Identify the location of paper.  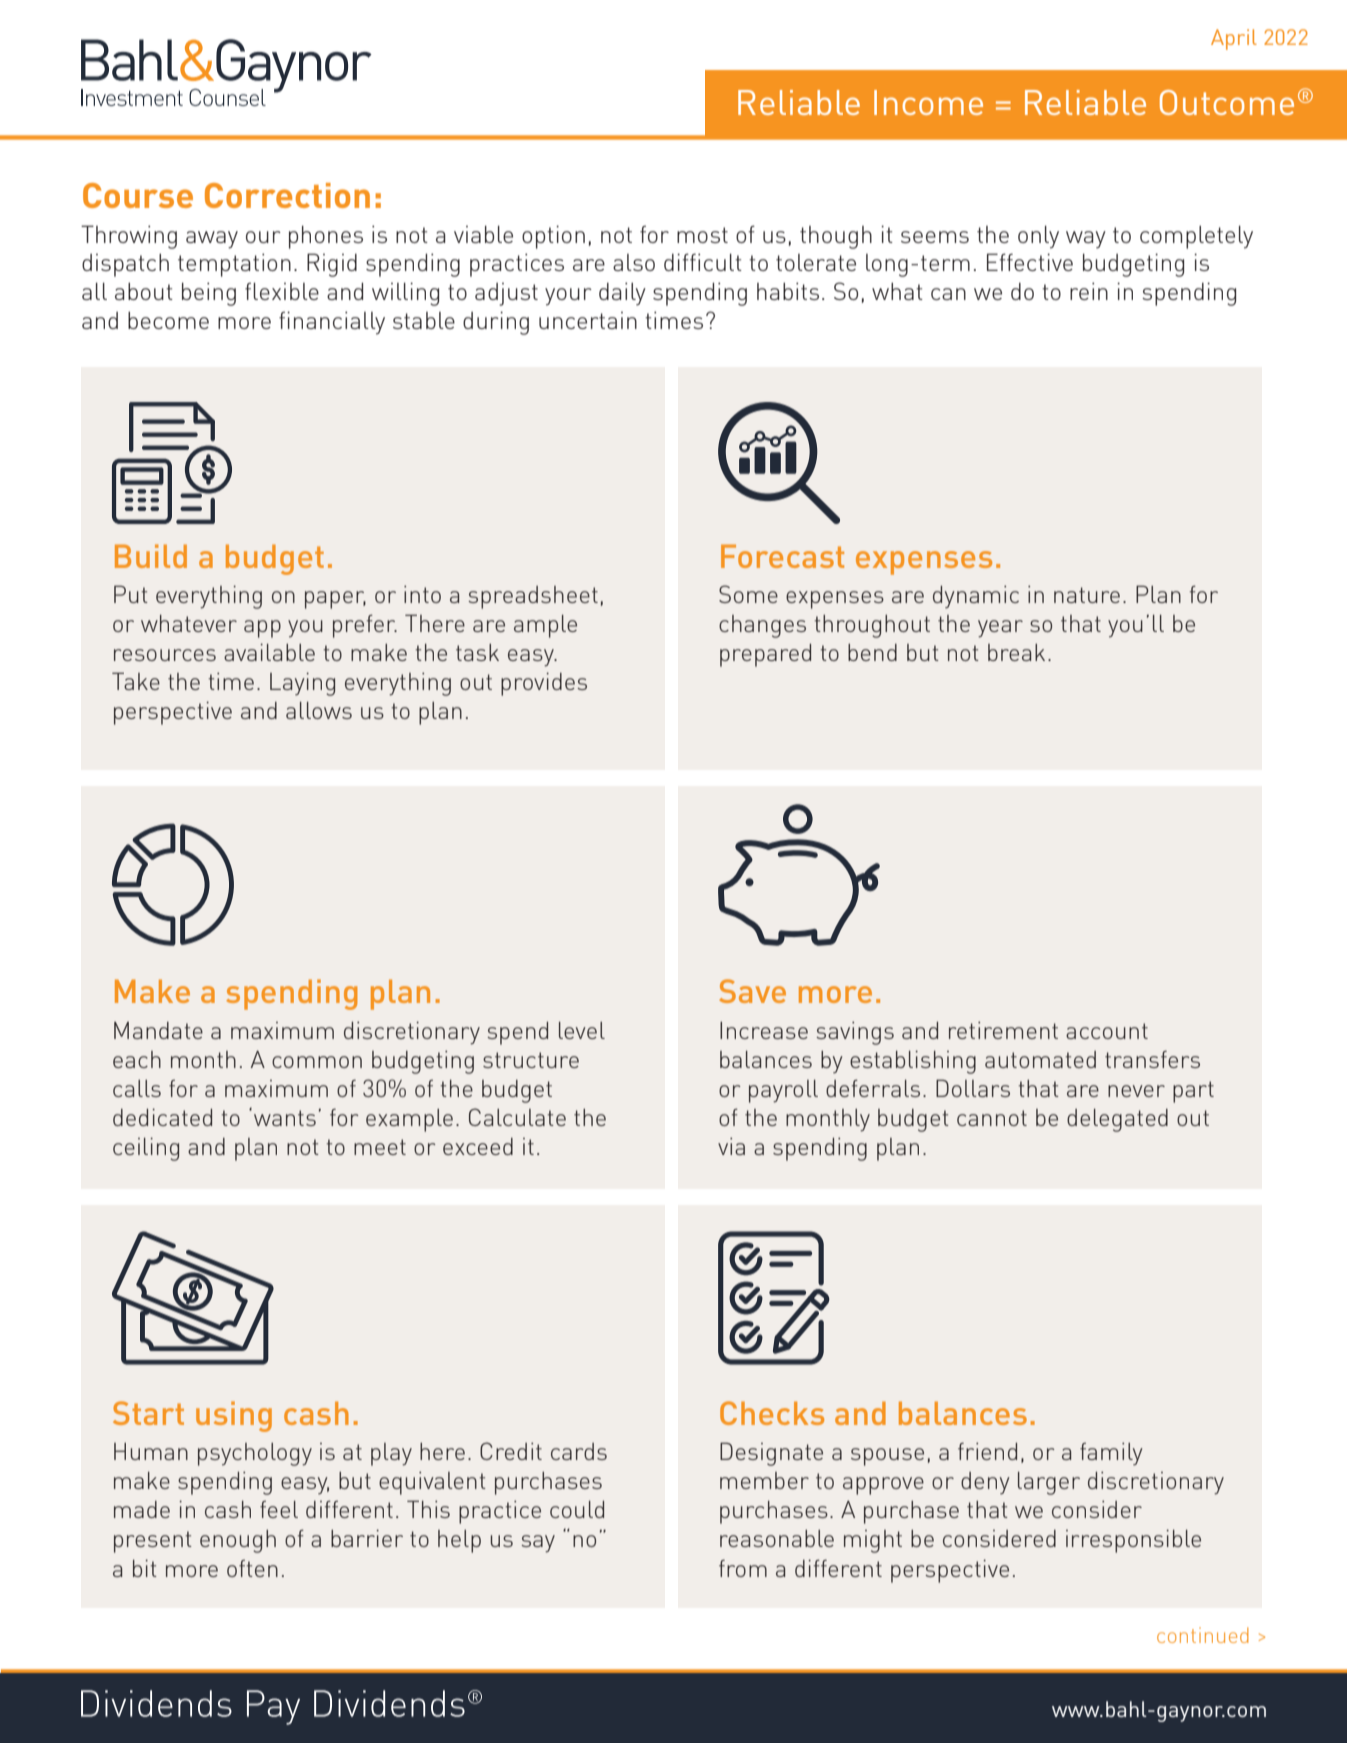
(335, 600).
